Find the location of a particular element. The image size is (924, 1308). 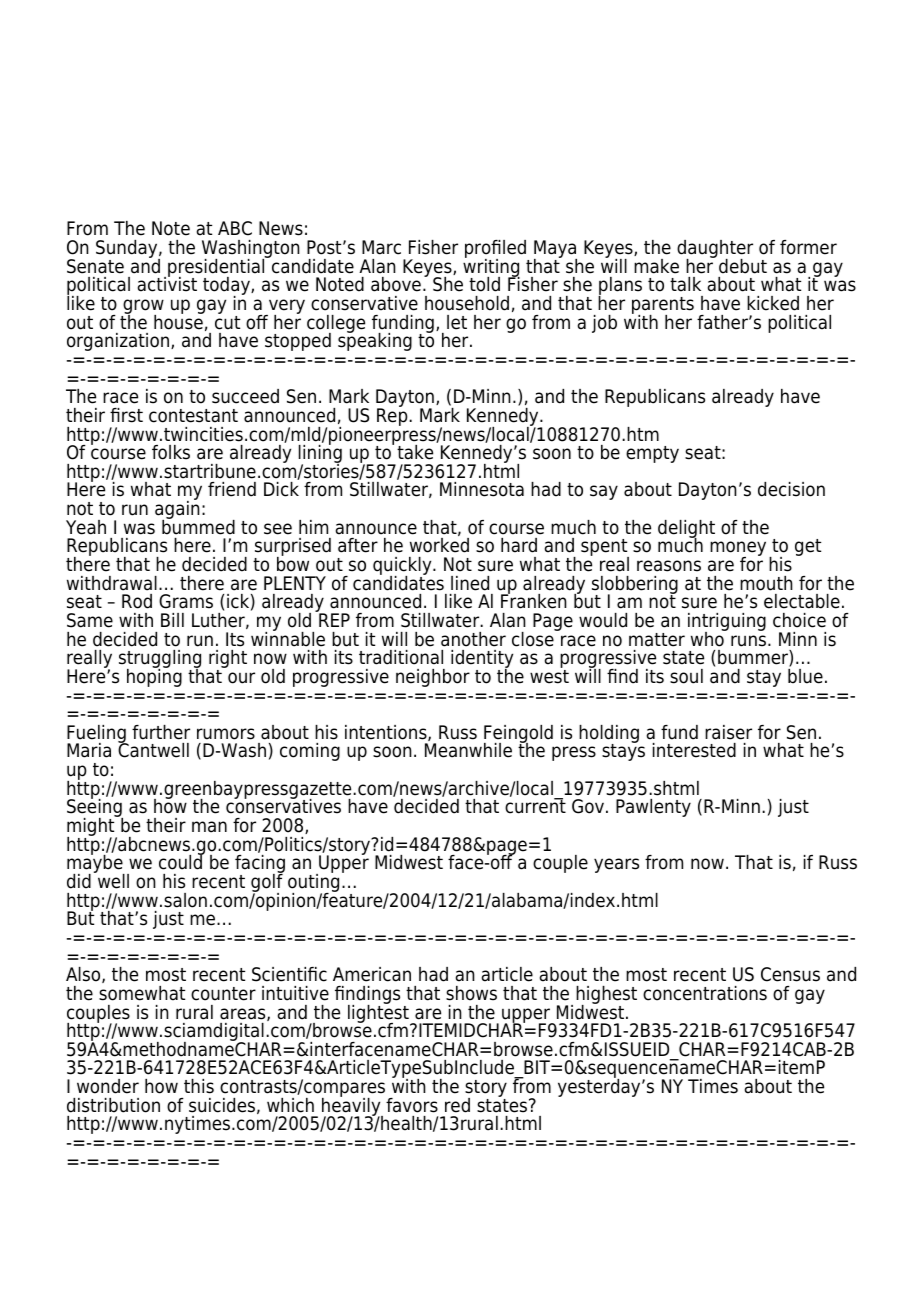

debut is located at coordinates (743, 266).
